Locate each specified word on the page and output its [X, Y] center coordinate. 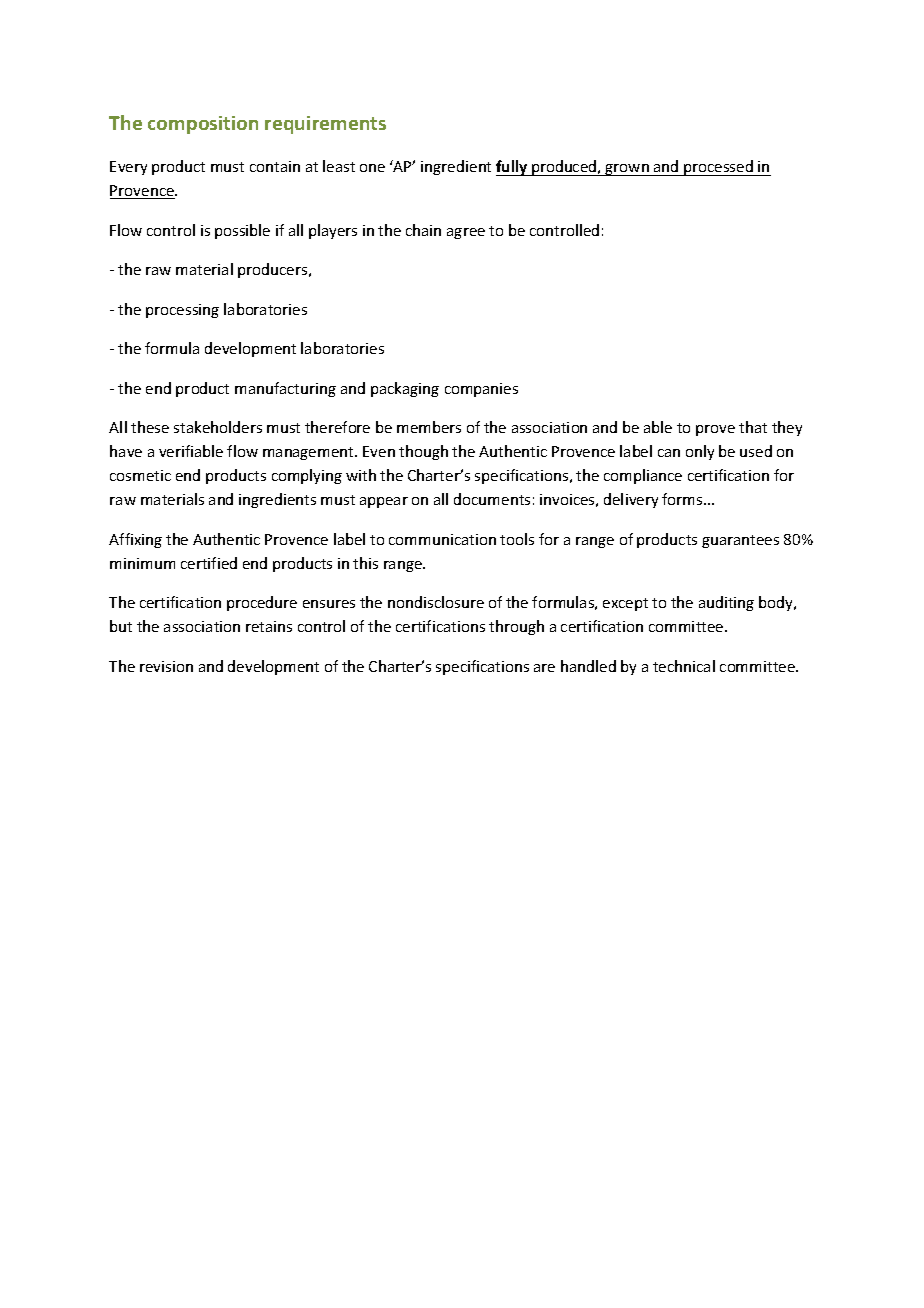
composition [203, 125]
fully [513, 168]
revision [166, 666]
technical [684, 666]
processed [718, 168]
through [516, 627]
